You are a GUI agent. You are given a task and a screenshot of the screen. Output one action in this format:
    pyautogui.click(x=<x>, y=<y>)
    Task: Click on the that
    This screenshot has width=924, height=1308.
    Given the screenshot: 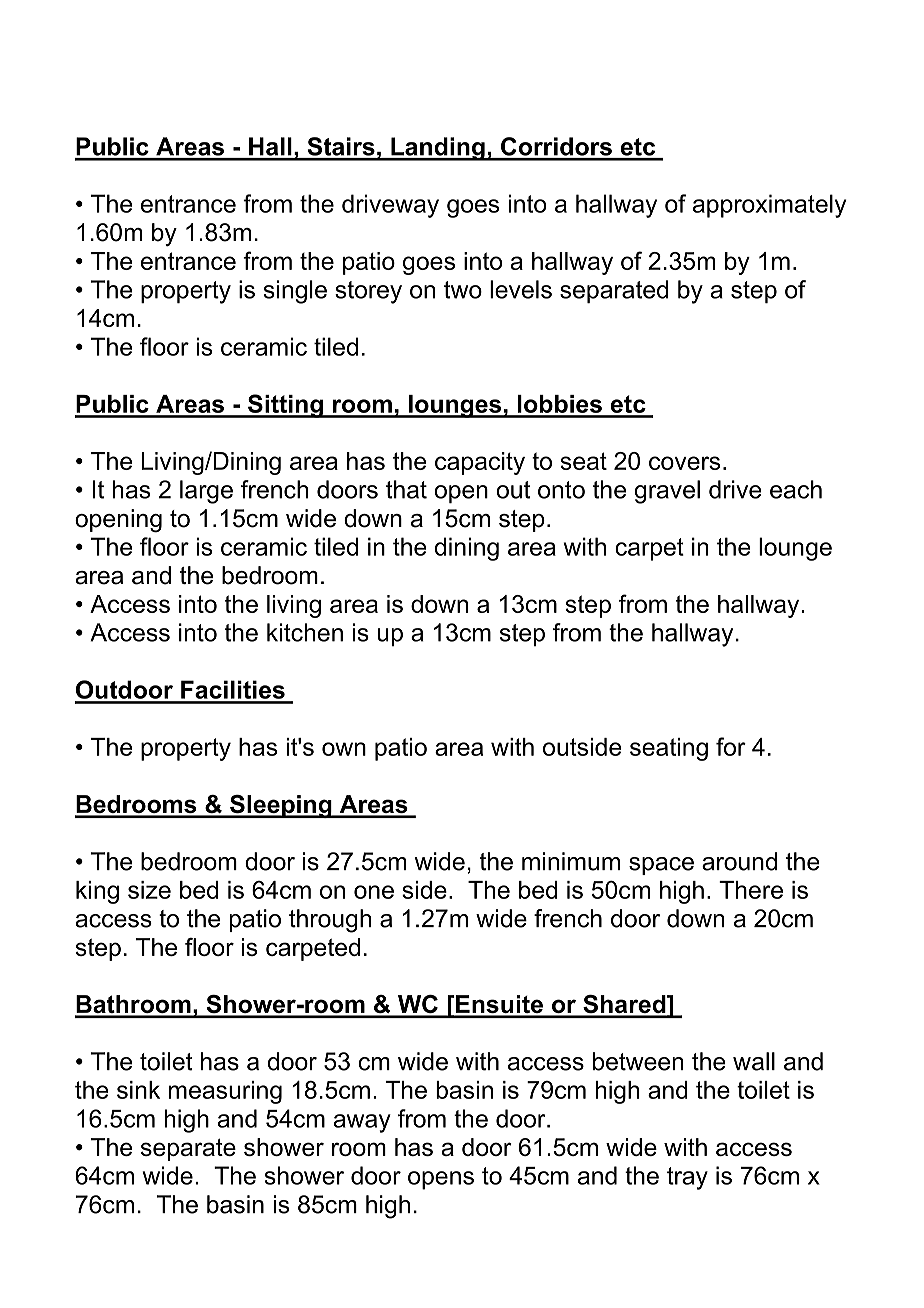 What is the action you would take?
    pyautogui.click(x=406, y=489)
